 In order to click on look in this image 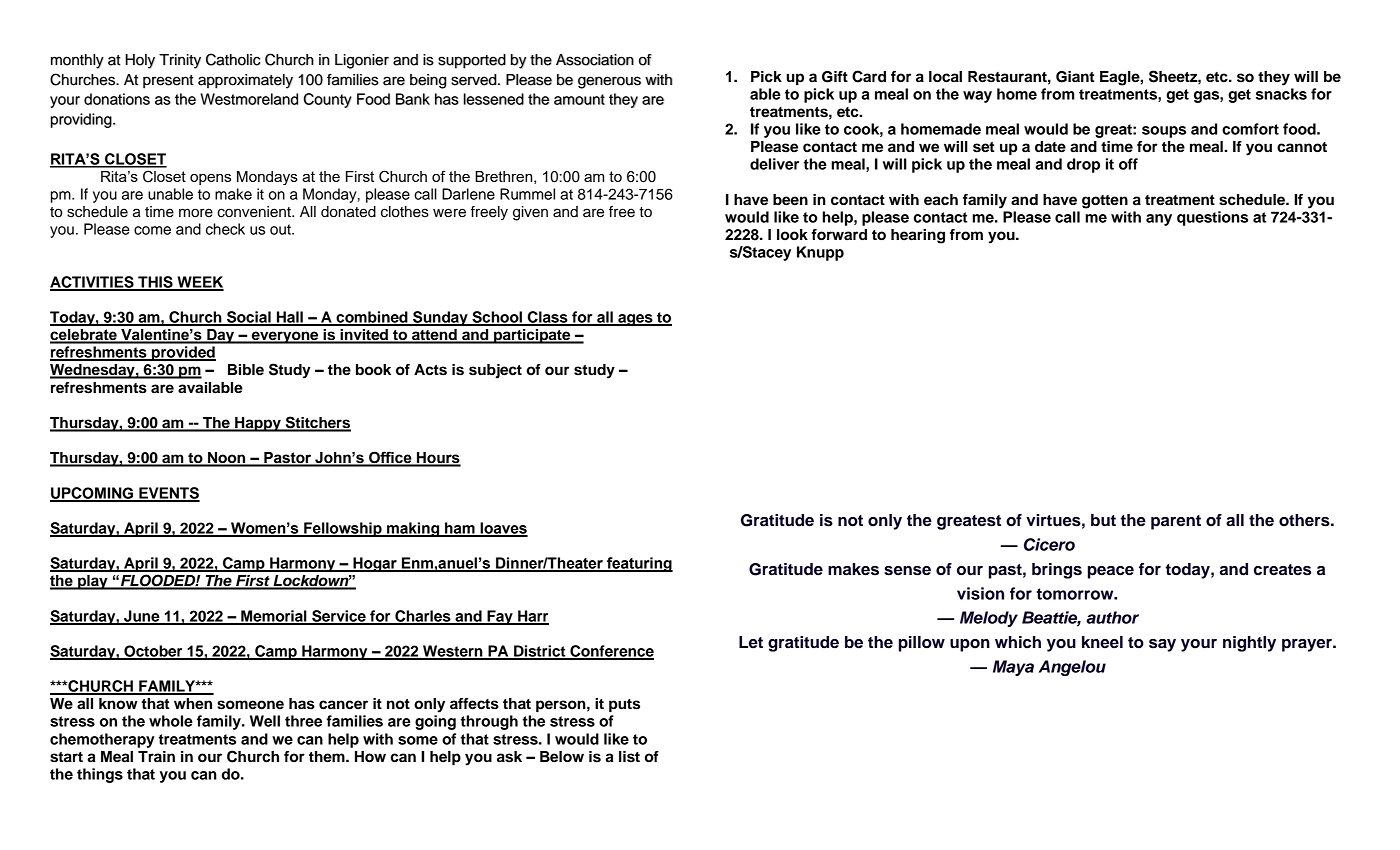, I will do `click(792, 235)`.
